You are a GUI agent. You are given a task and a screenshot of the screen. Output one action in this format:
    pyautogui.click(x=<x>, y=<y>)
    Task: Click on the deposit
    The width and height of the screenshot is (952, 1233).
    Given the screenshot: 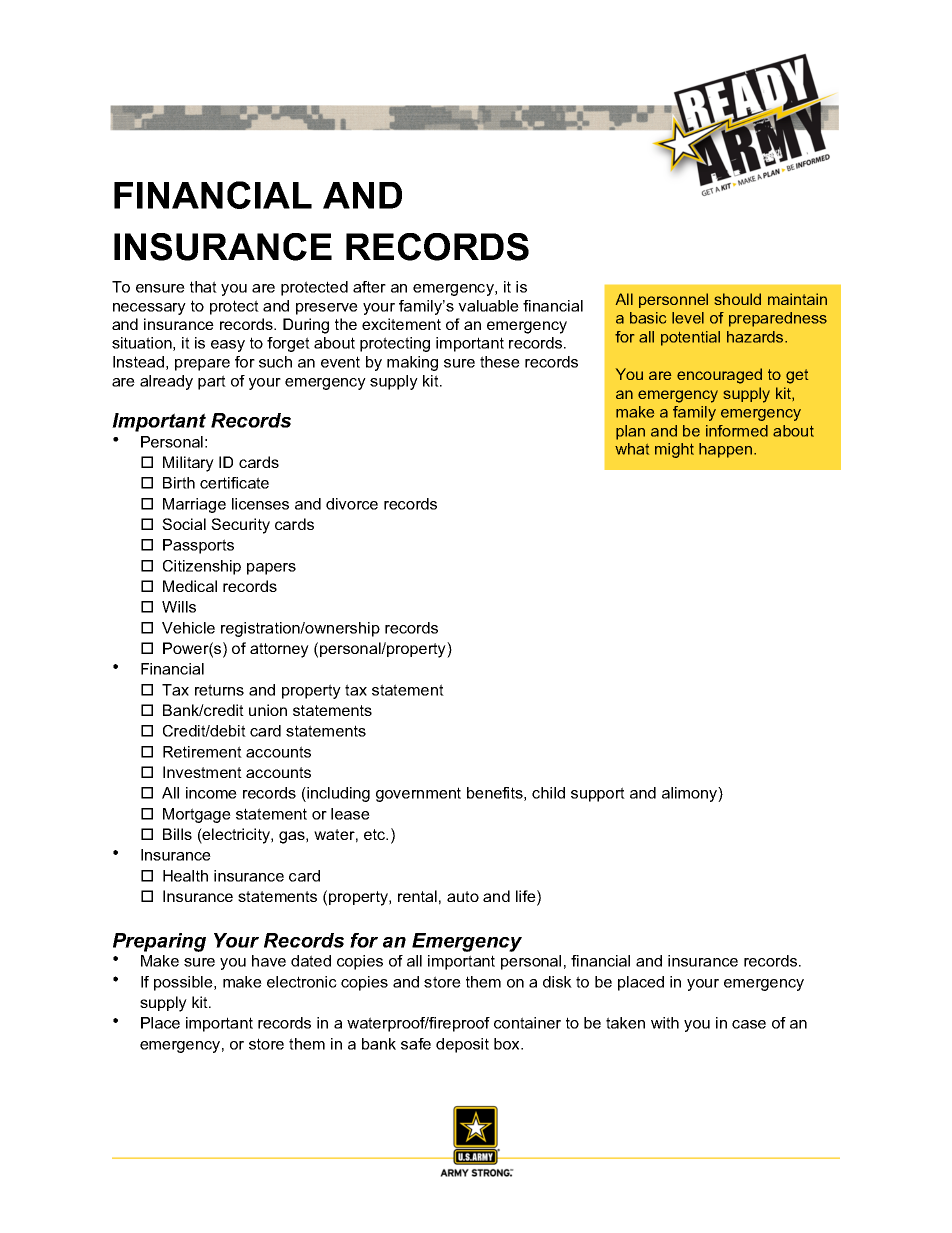 What is the action you would take?
    pyautogui.click(x=462, y=1045)
